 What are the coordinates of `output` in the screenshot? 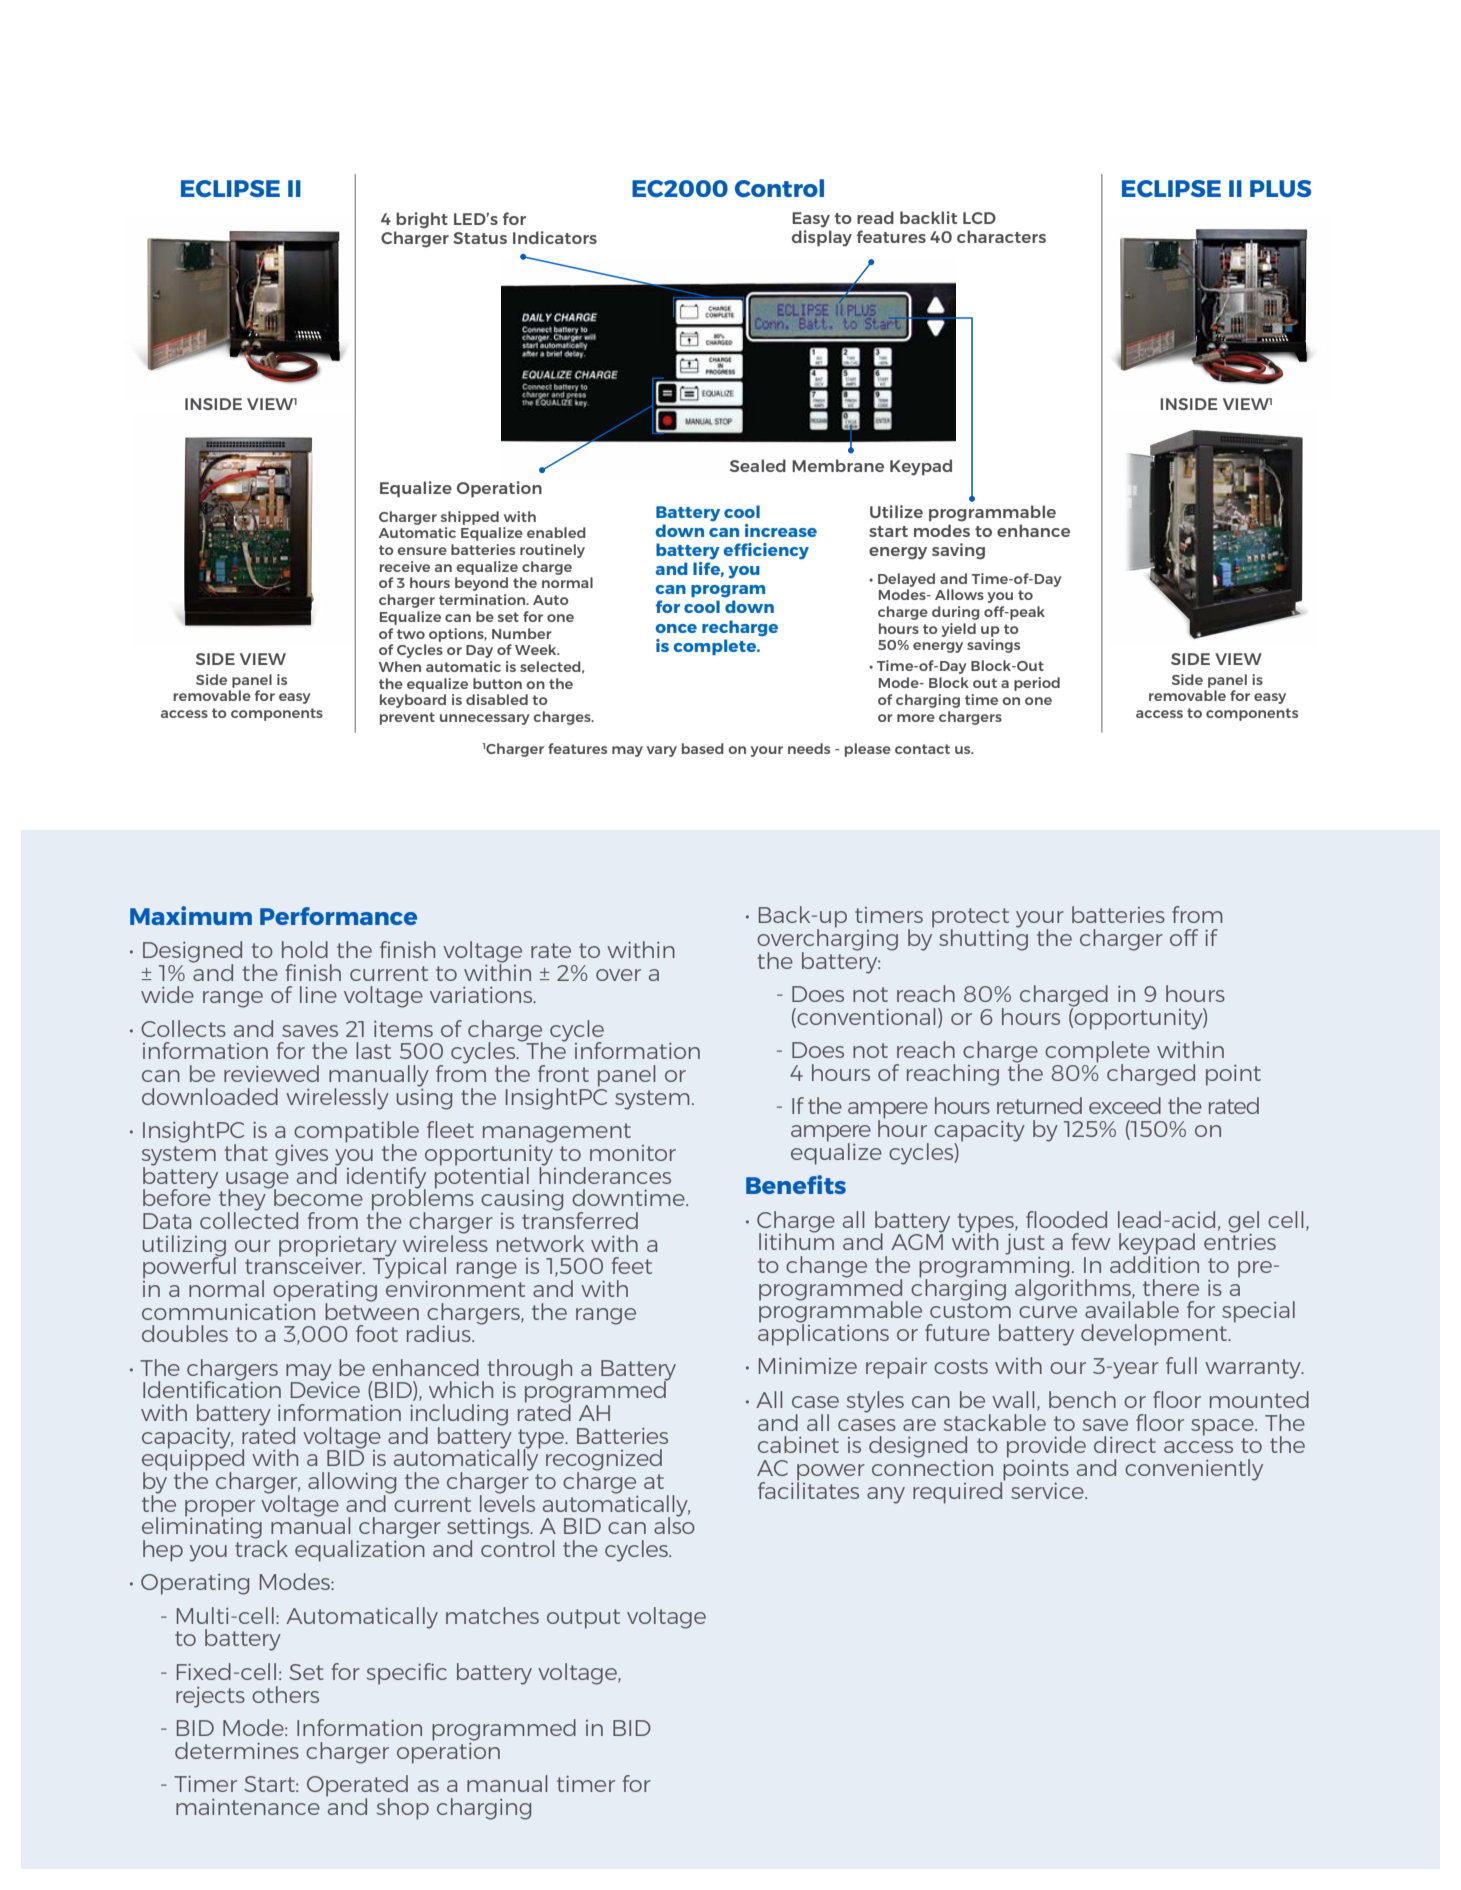 It's located at (583, 1619).
